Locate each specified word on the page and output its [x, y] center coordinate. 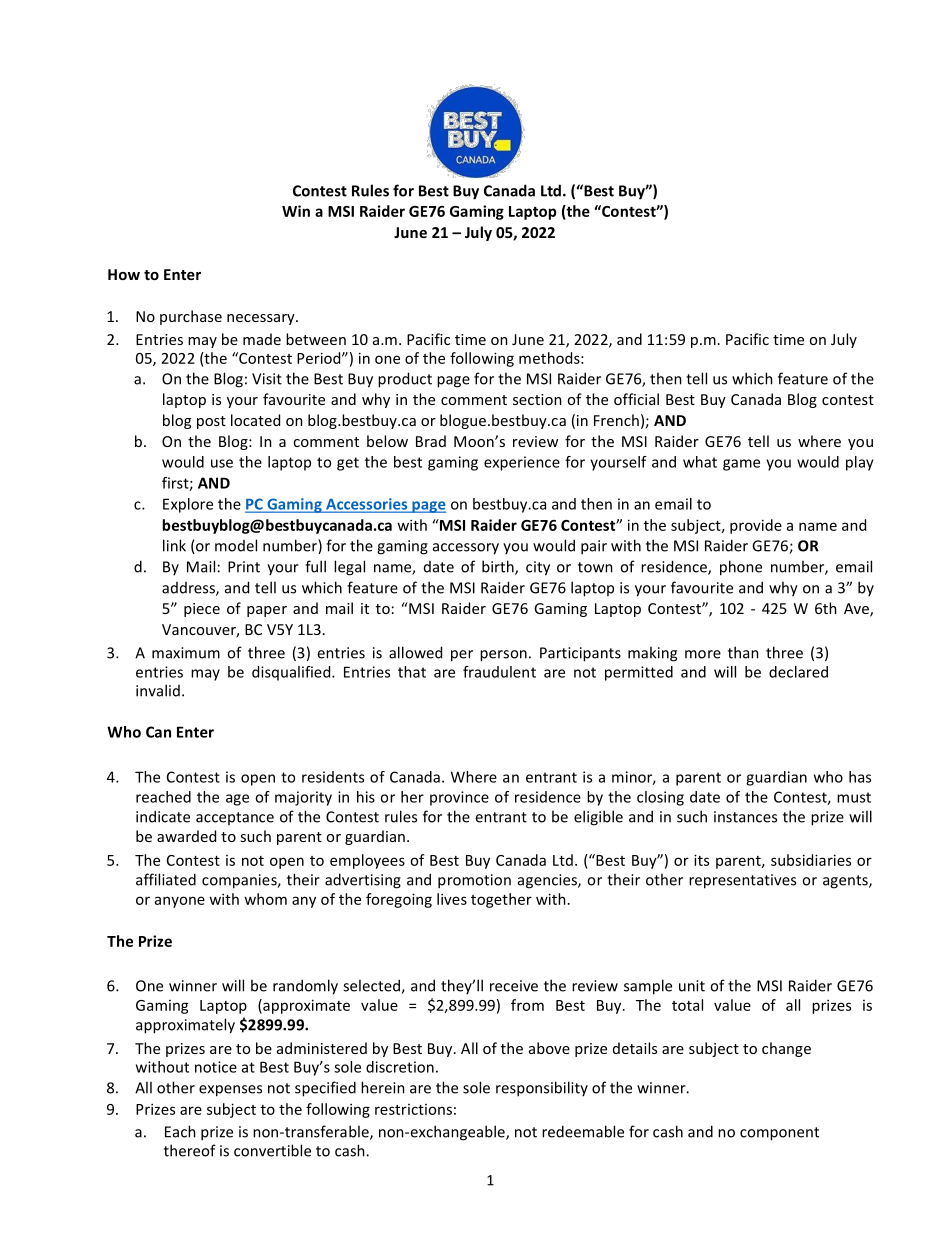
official [636, 399]
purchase [191, 317]
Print [244, 567]
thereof [190, 1150]
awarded [186, 836]
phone [741, 568]
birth [499, 567]
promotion [474, 881]
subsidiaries [811, 860]
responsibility [542, 1089]
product [405, 380]
